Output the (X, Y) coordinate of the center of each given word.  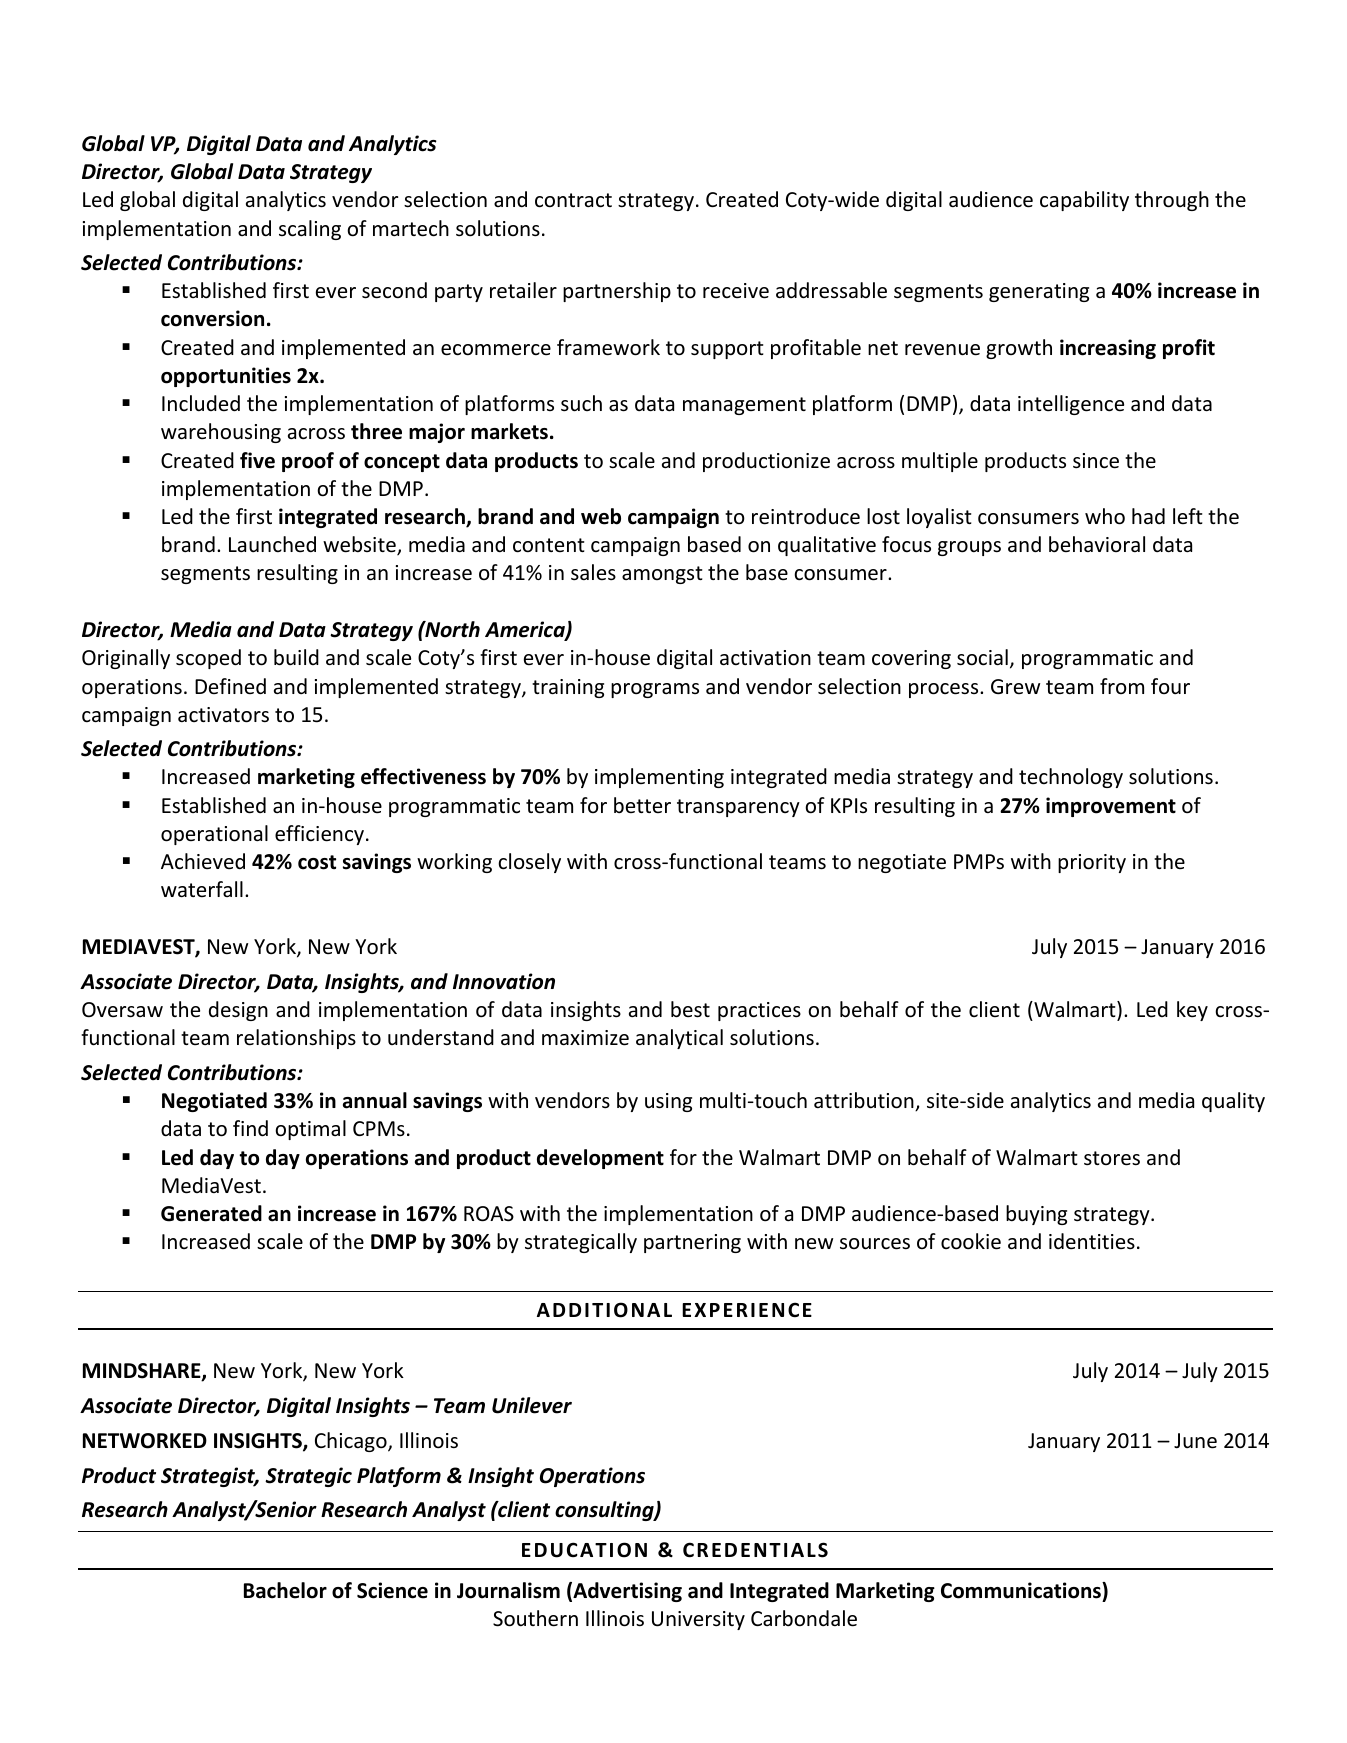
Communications (1022, 1590)
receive (736, 291)
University (698, 1620)
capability (1084, 201)
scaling (310, 230)
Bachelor (285, 1590)
